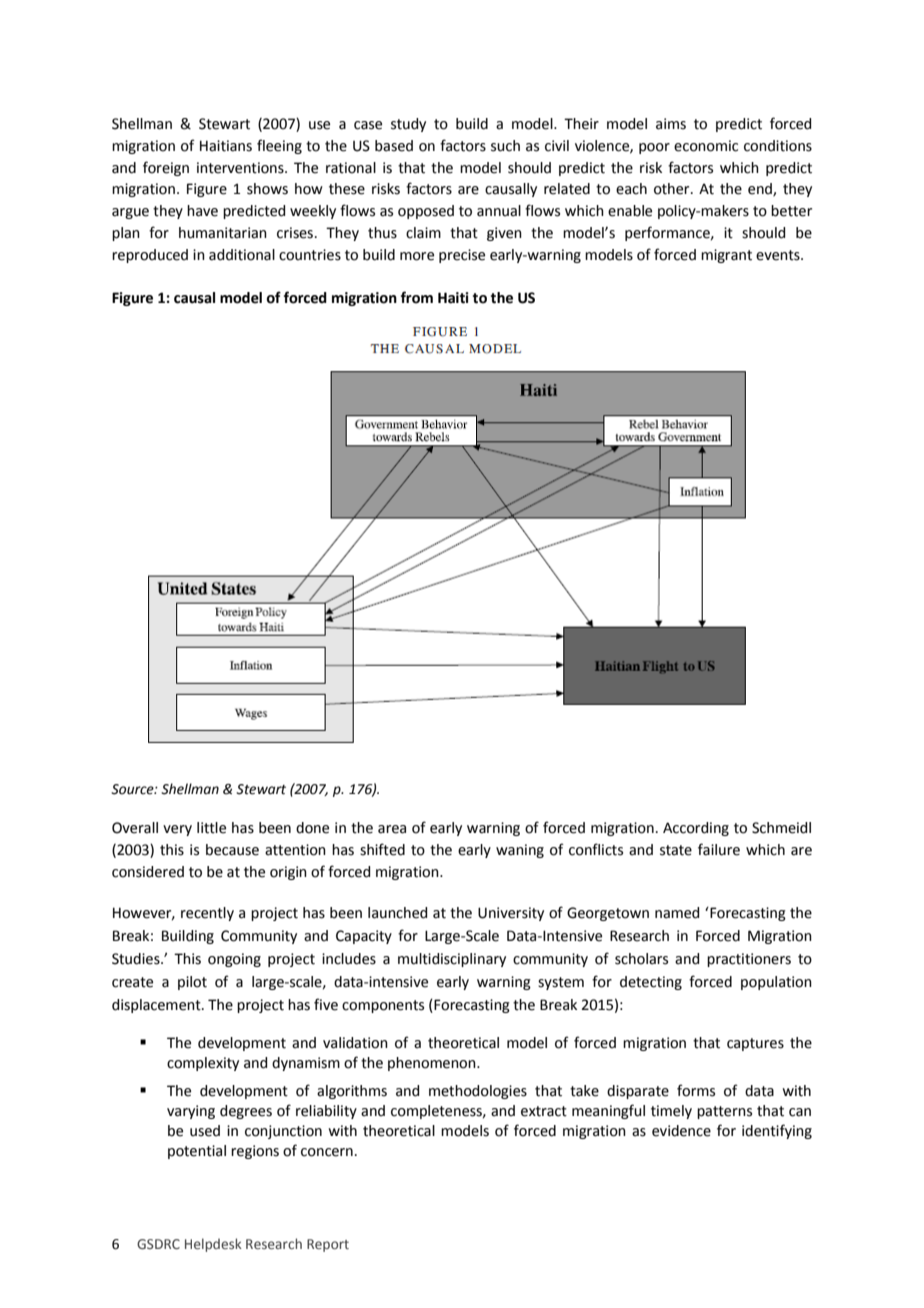 The width and height of the image is (924, 1308). What do you see at coordinates (719, 849) in the image?
I see `failure` at bounding box center [719, 849].
